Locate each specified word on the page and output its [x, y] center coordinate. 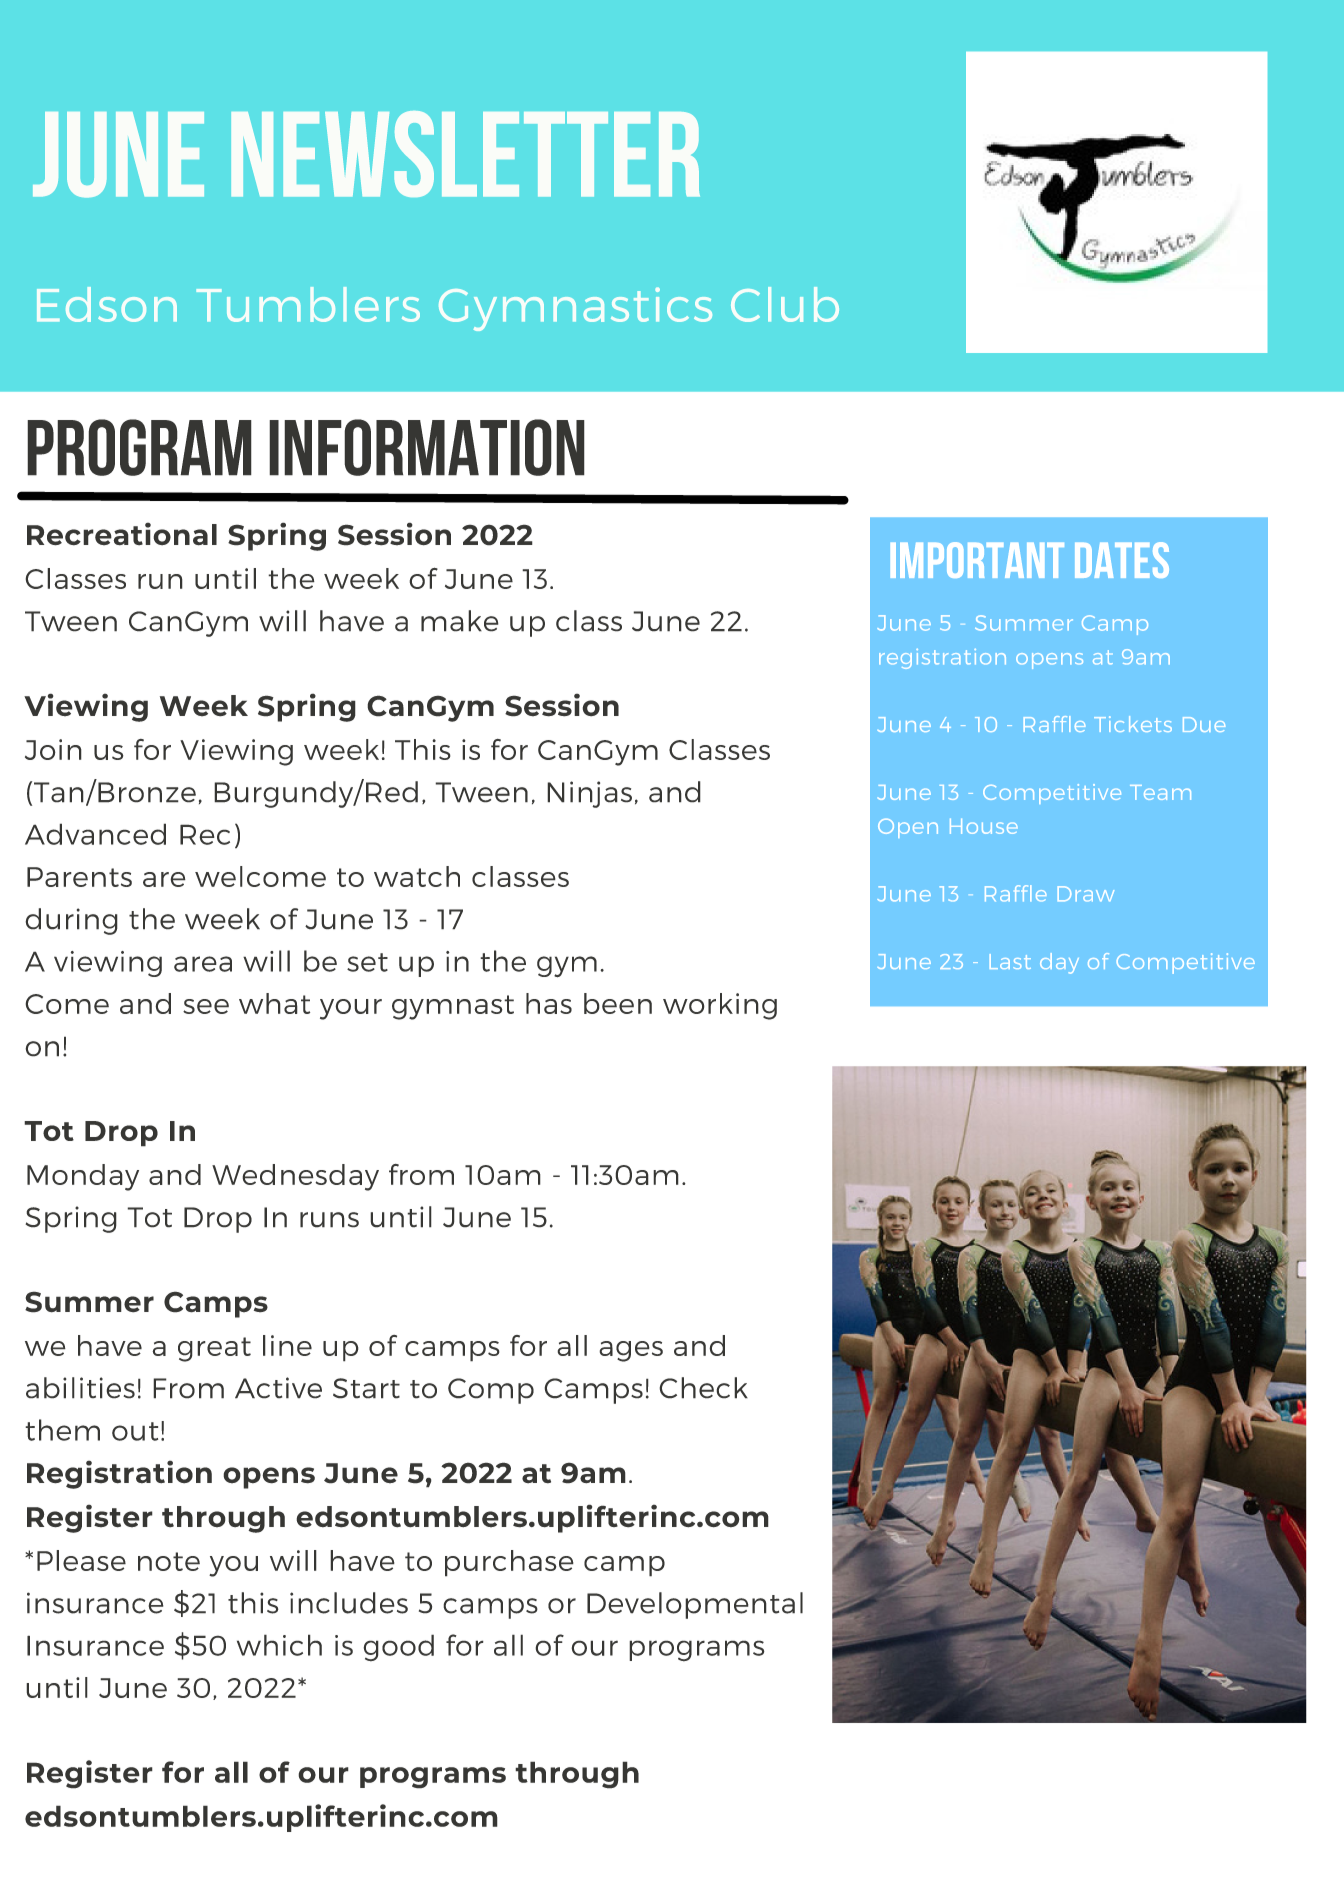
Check [703, 1388]
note [169, 1561]
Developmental [695, 1605]
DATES [1122, 560]
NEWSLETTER [465, 154]
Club [785, 304]
